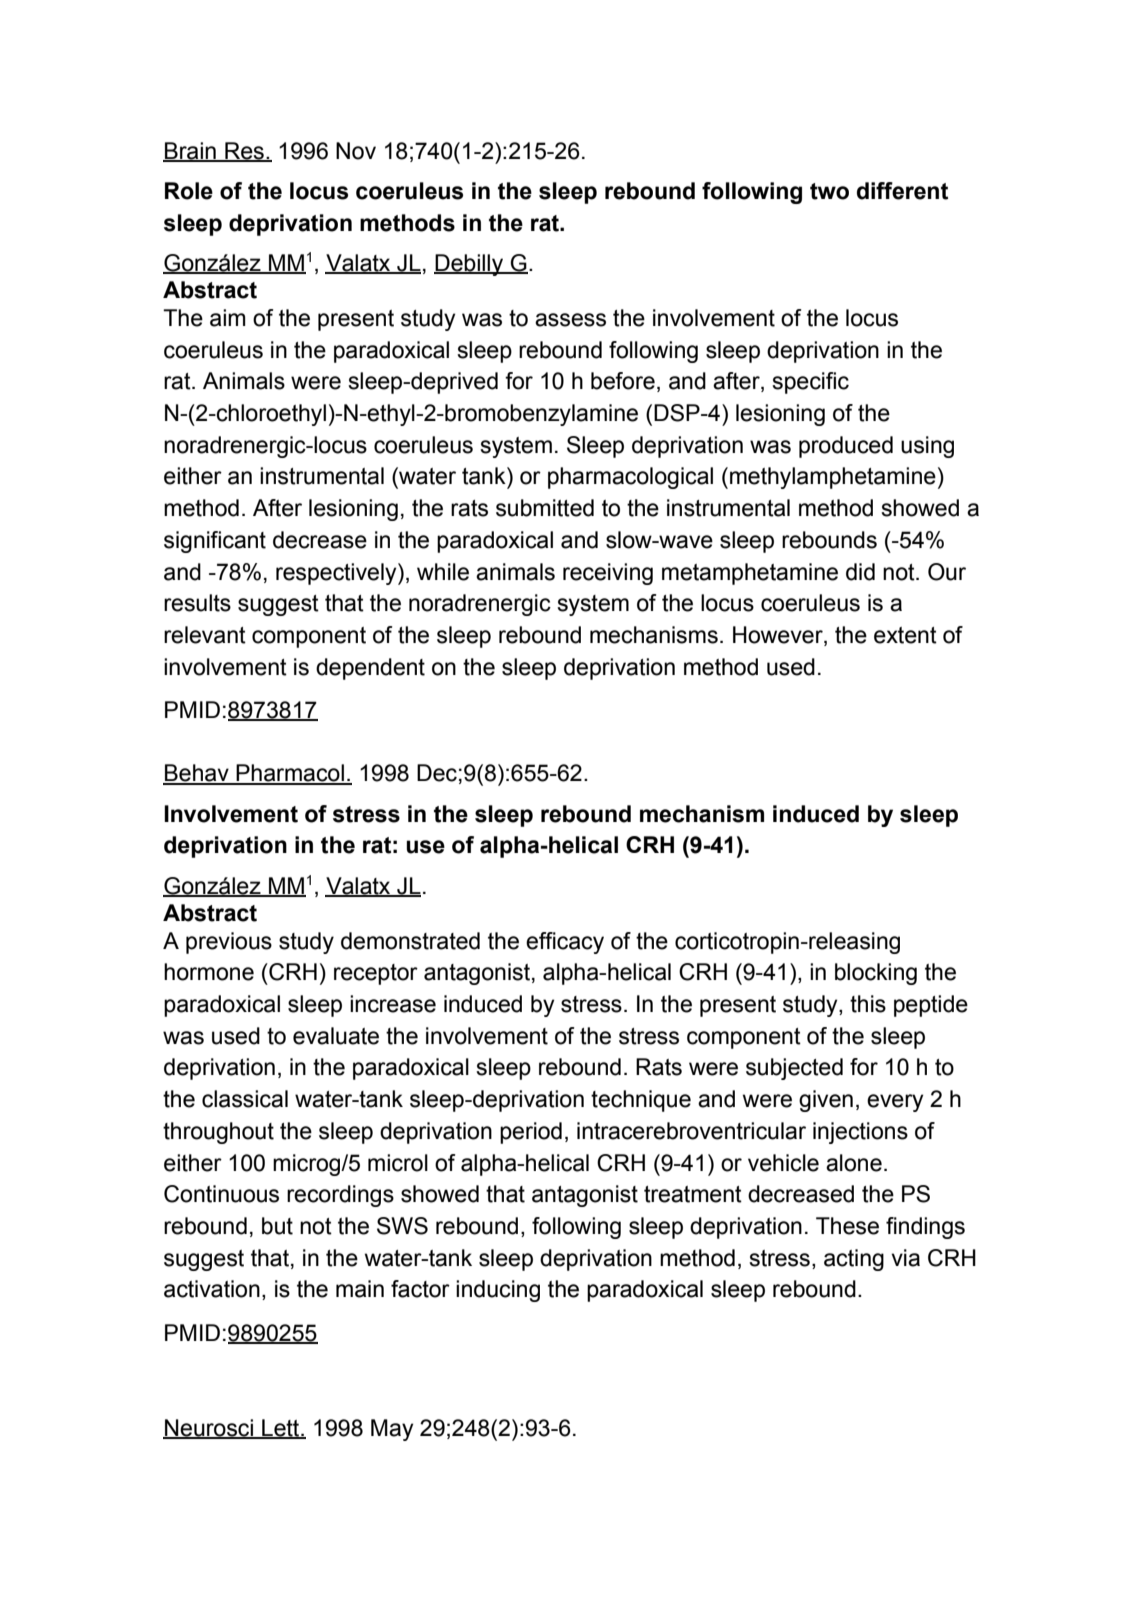 This image has width=1145, height=1619. I want to click on respectively, so click(337, 574).
